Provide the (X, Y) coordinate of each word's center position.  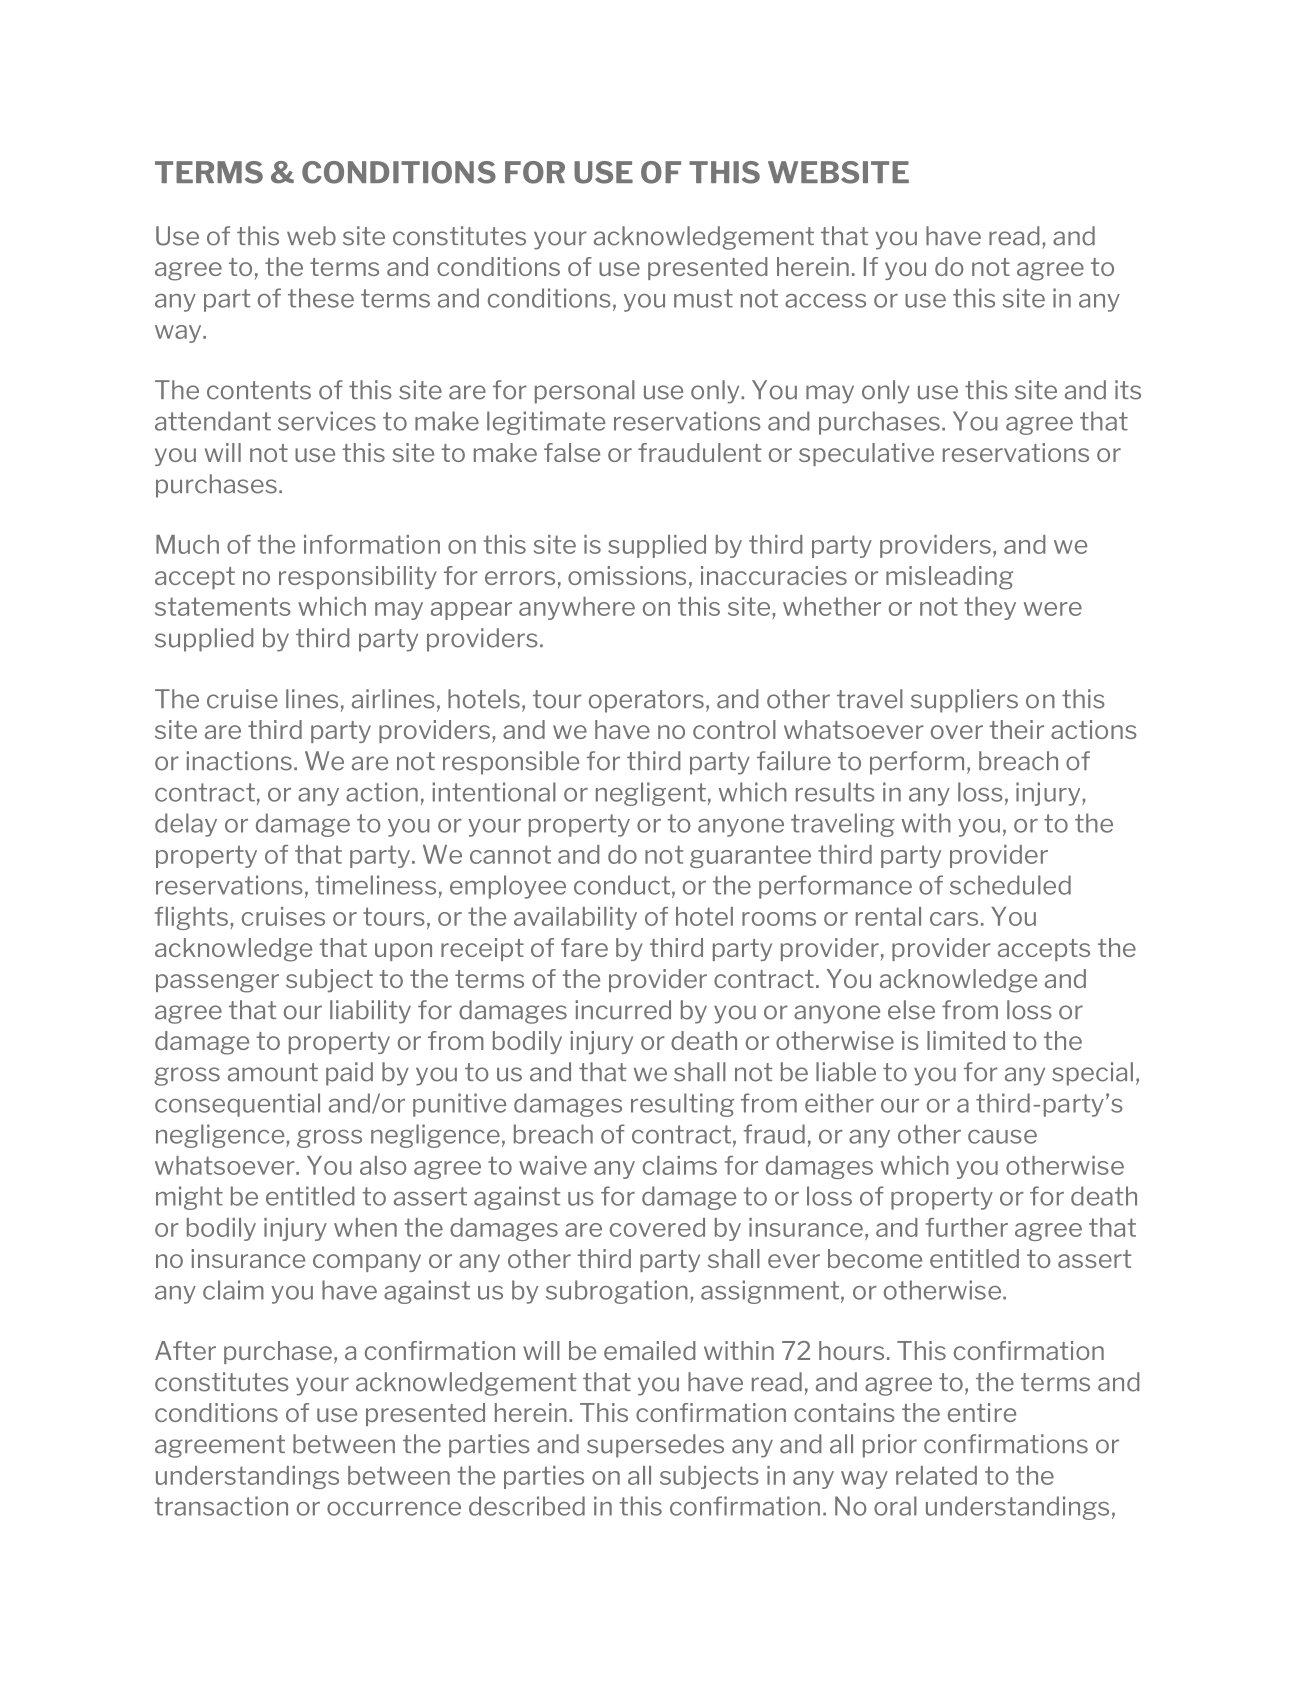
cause (1002, 1137)
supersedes (655, 1446)
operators (646, 701)
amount (273, 1072)
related (936, 1475)
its (1128, 390)
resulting (682, 1105)
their (1016, 729)
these (321, 298)
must (703, 298)
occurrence (394, 1509)
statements (223, 606)
